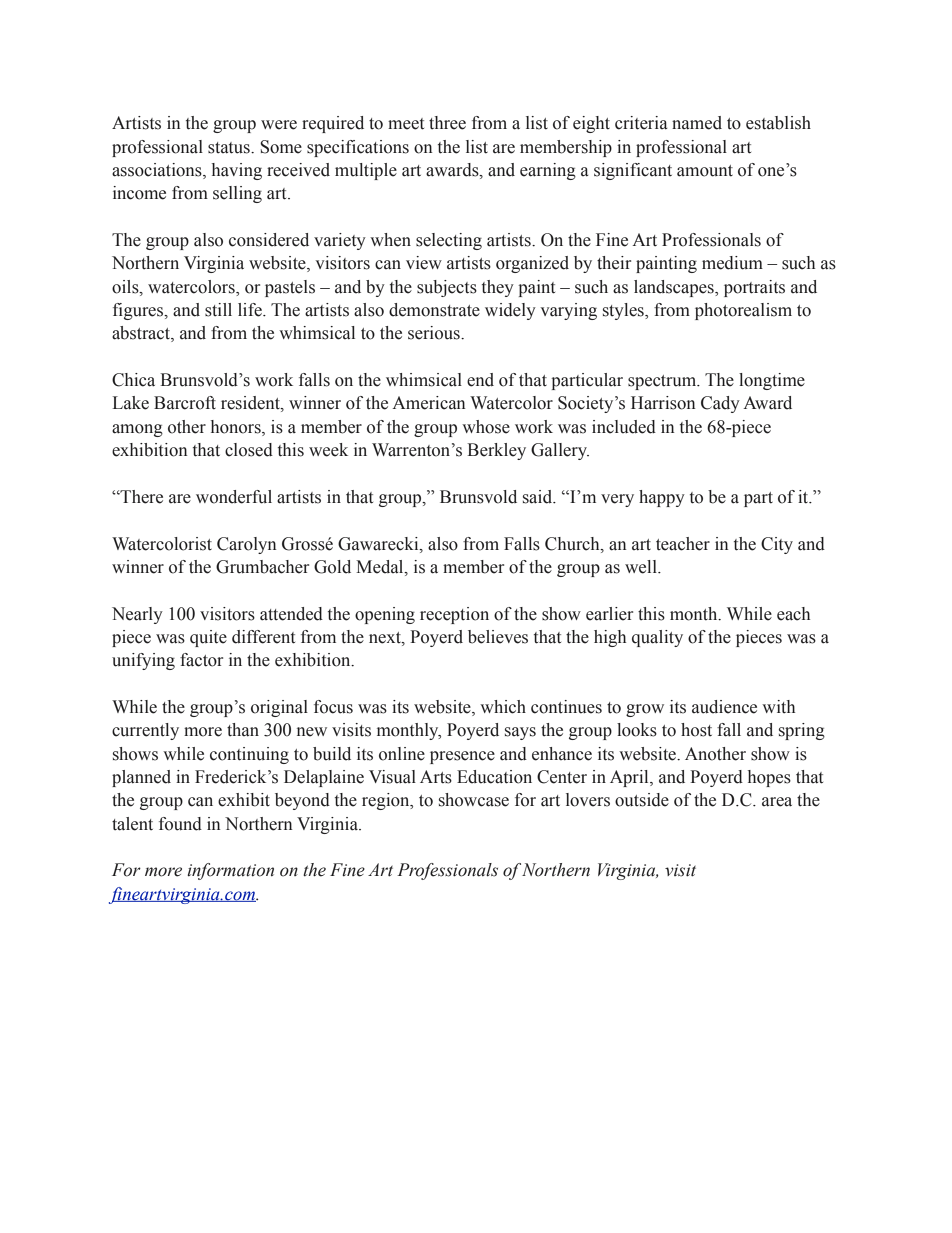  What do you see at coordinates (230, 148) in the image?
I see `status` at bounding box center [230, 148].
